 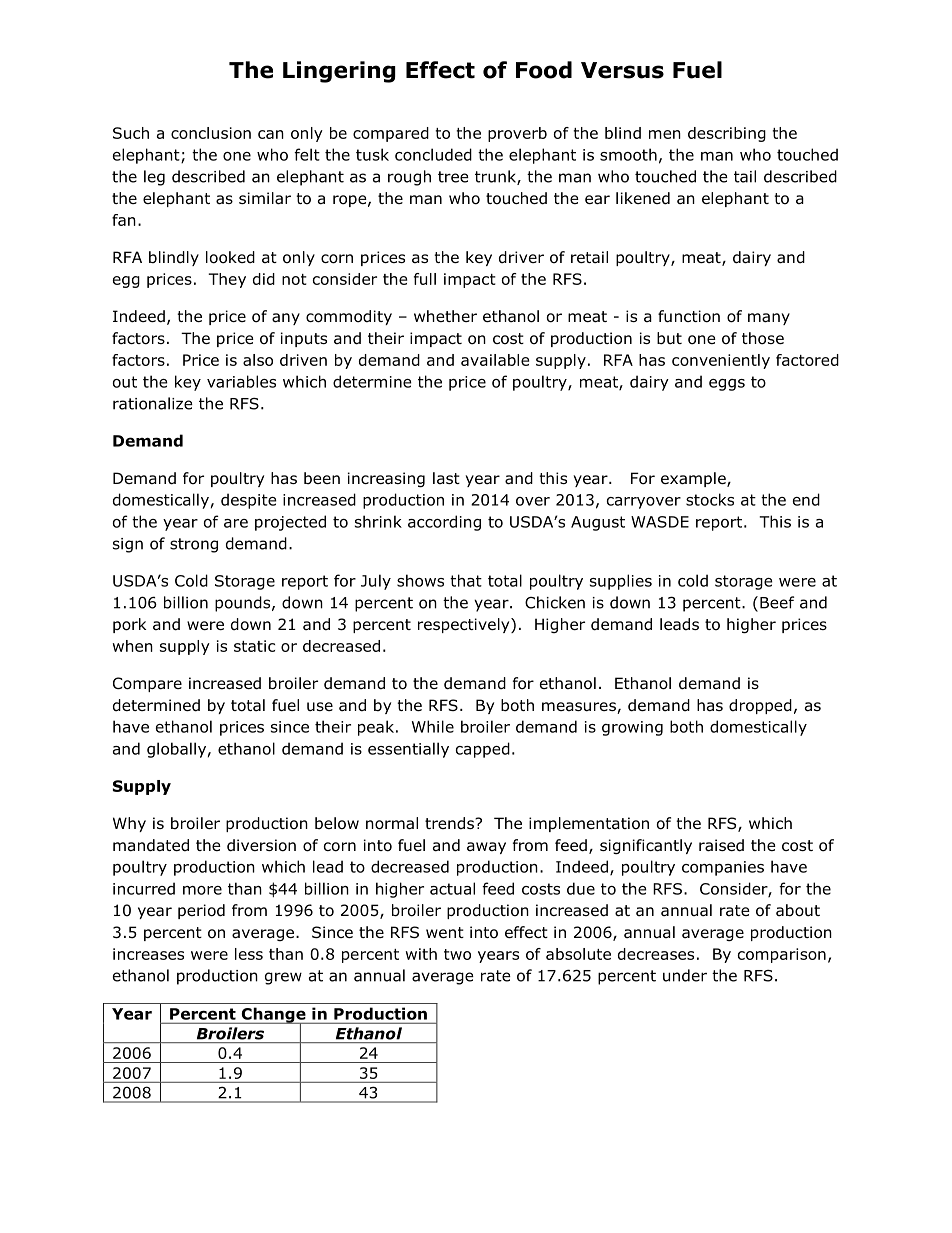 What do you see at coordinates (211, 133) in the document?
I see `conclusion` at bounding box center [211, 133].
